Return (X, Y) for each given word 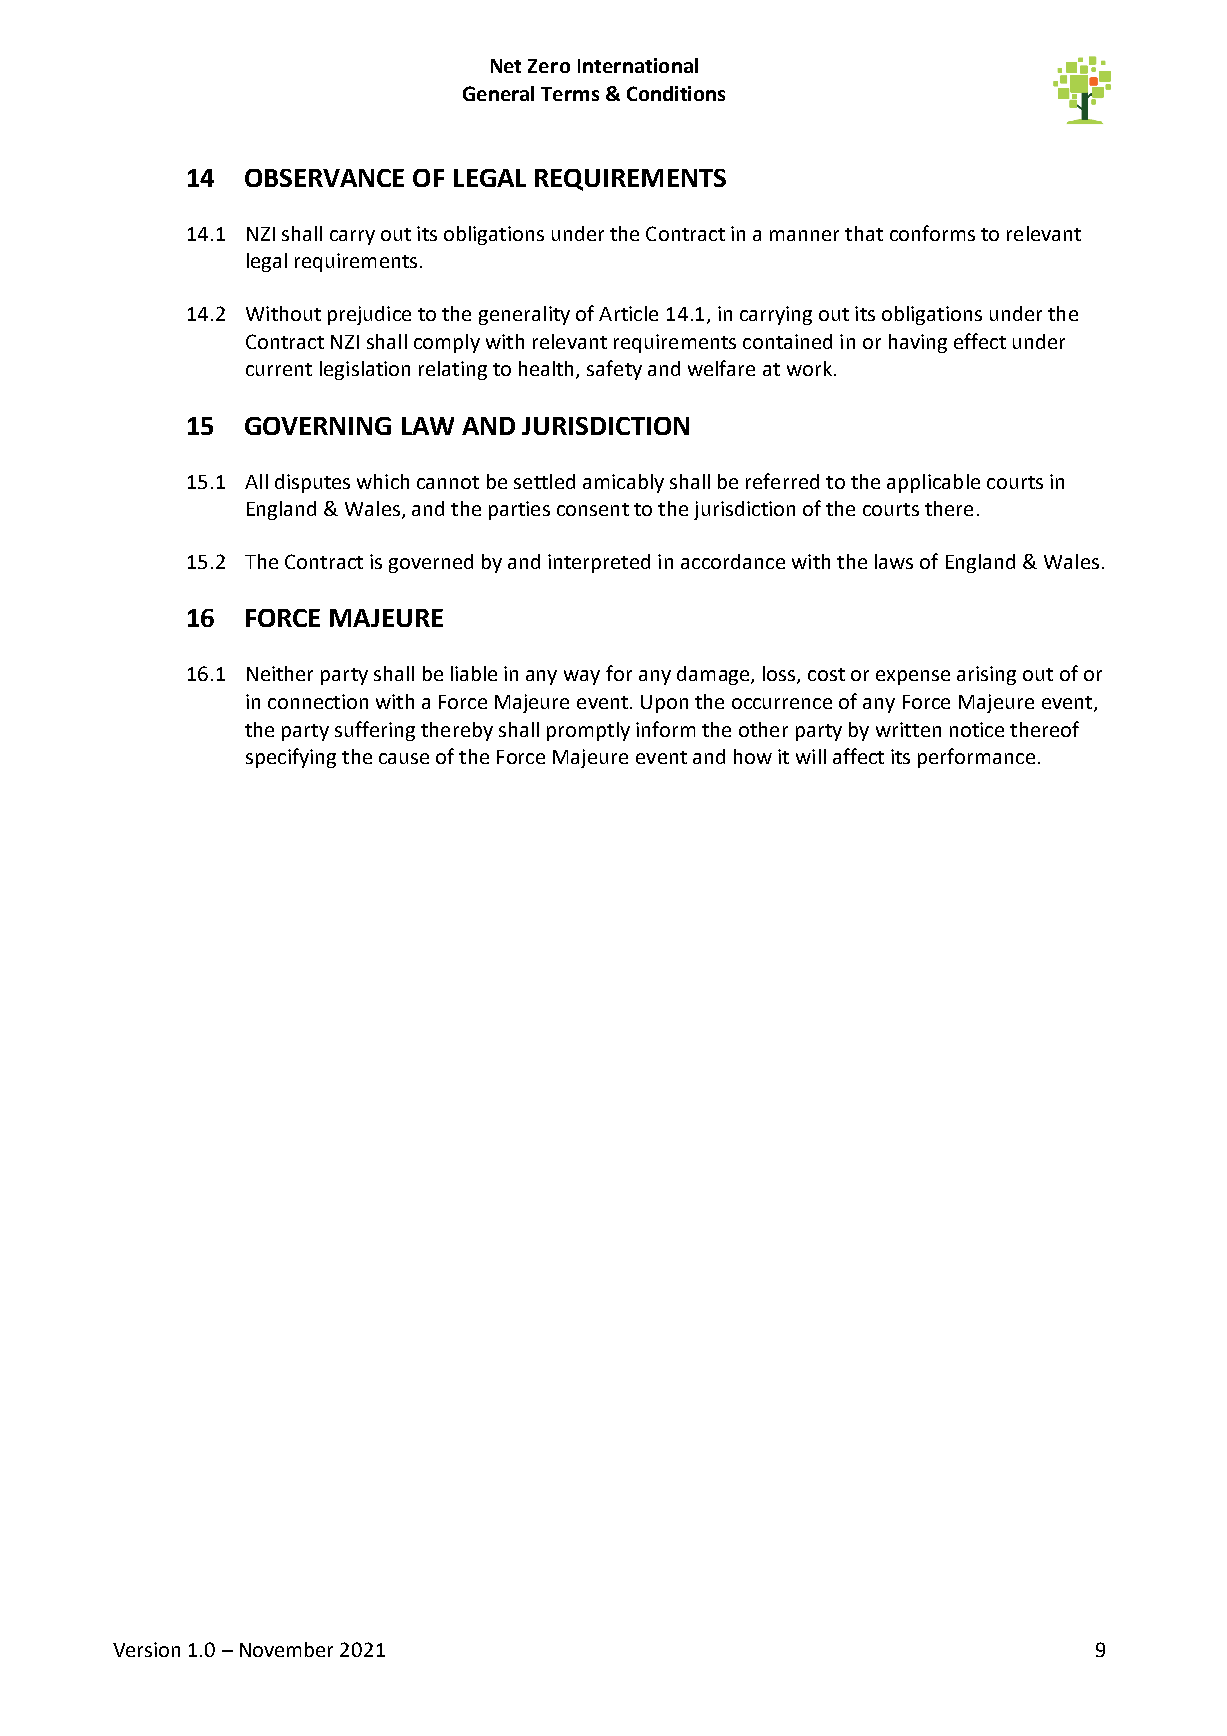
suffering (375, 731)
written (908, 729)
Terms (570, 94)
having (918, 343)
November (286, 1649)
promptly (588, 731)
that (864, 233)
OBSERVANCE (324, 178)
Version (146, 1649)
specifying (291, 758)
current (279, 369)
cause (404, 758)
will (811, 756)
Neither (280, 673)
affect (858, 756)
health (548, 370)
